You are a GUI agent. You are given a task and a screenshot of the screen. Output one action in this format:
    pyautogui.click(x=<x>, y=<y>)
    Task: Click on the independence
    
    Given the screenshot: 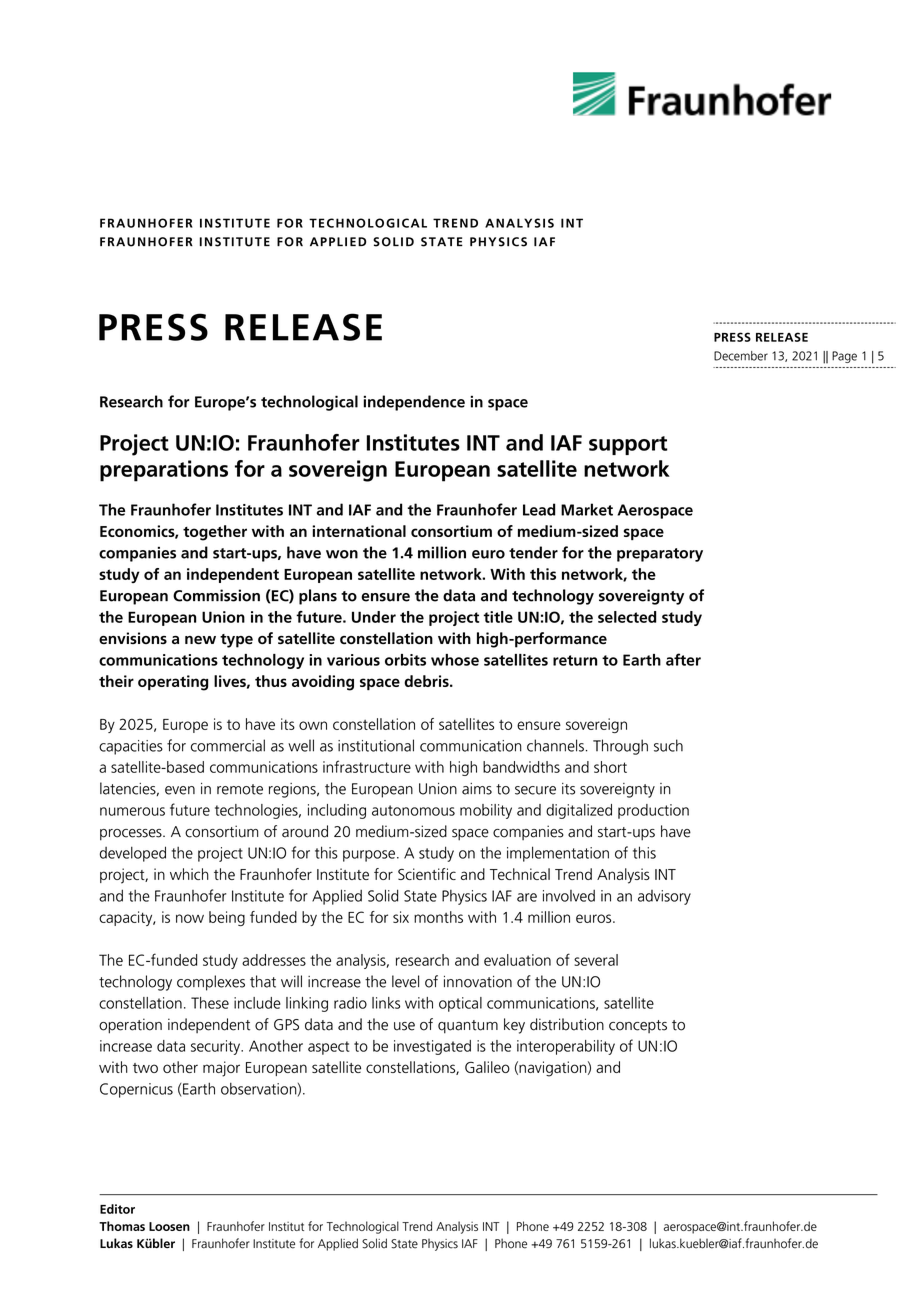 What is the action you would take?
    pyautogui.click(x=414, y=403)
